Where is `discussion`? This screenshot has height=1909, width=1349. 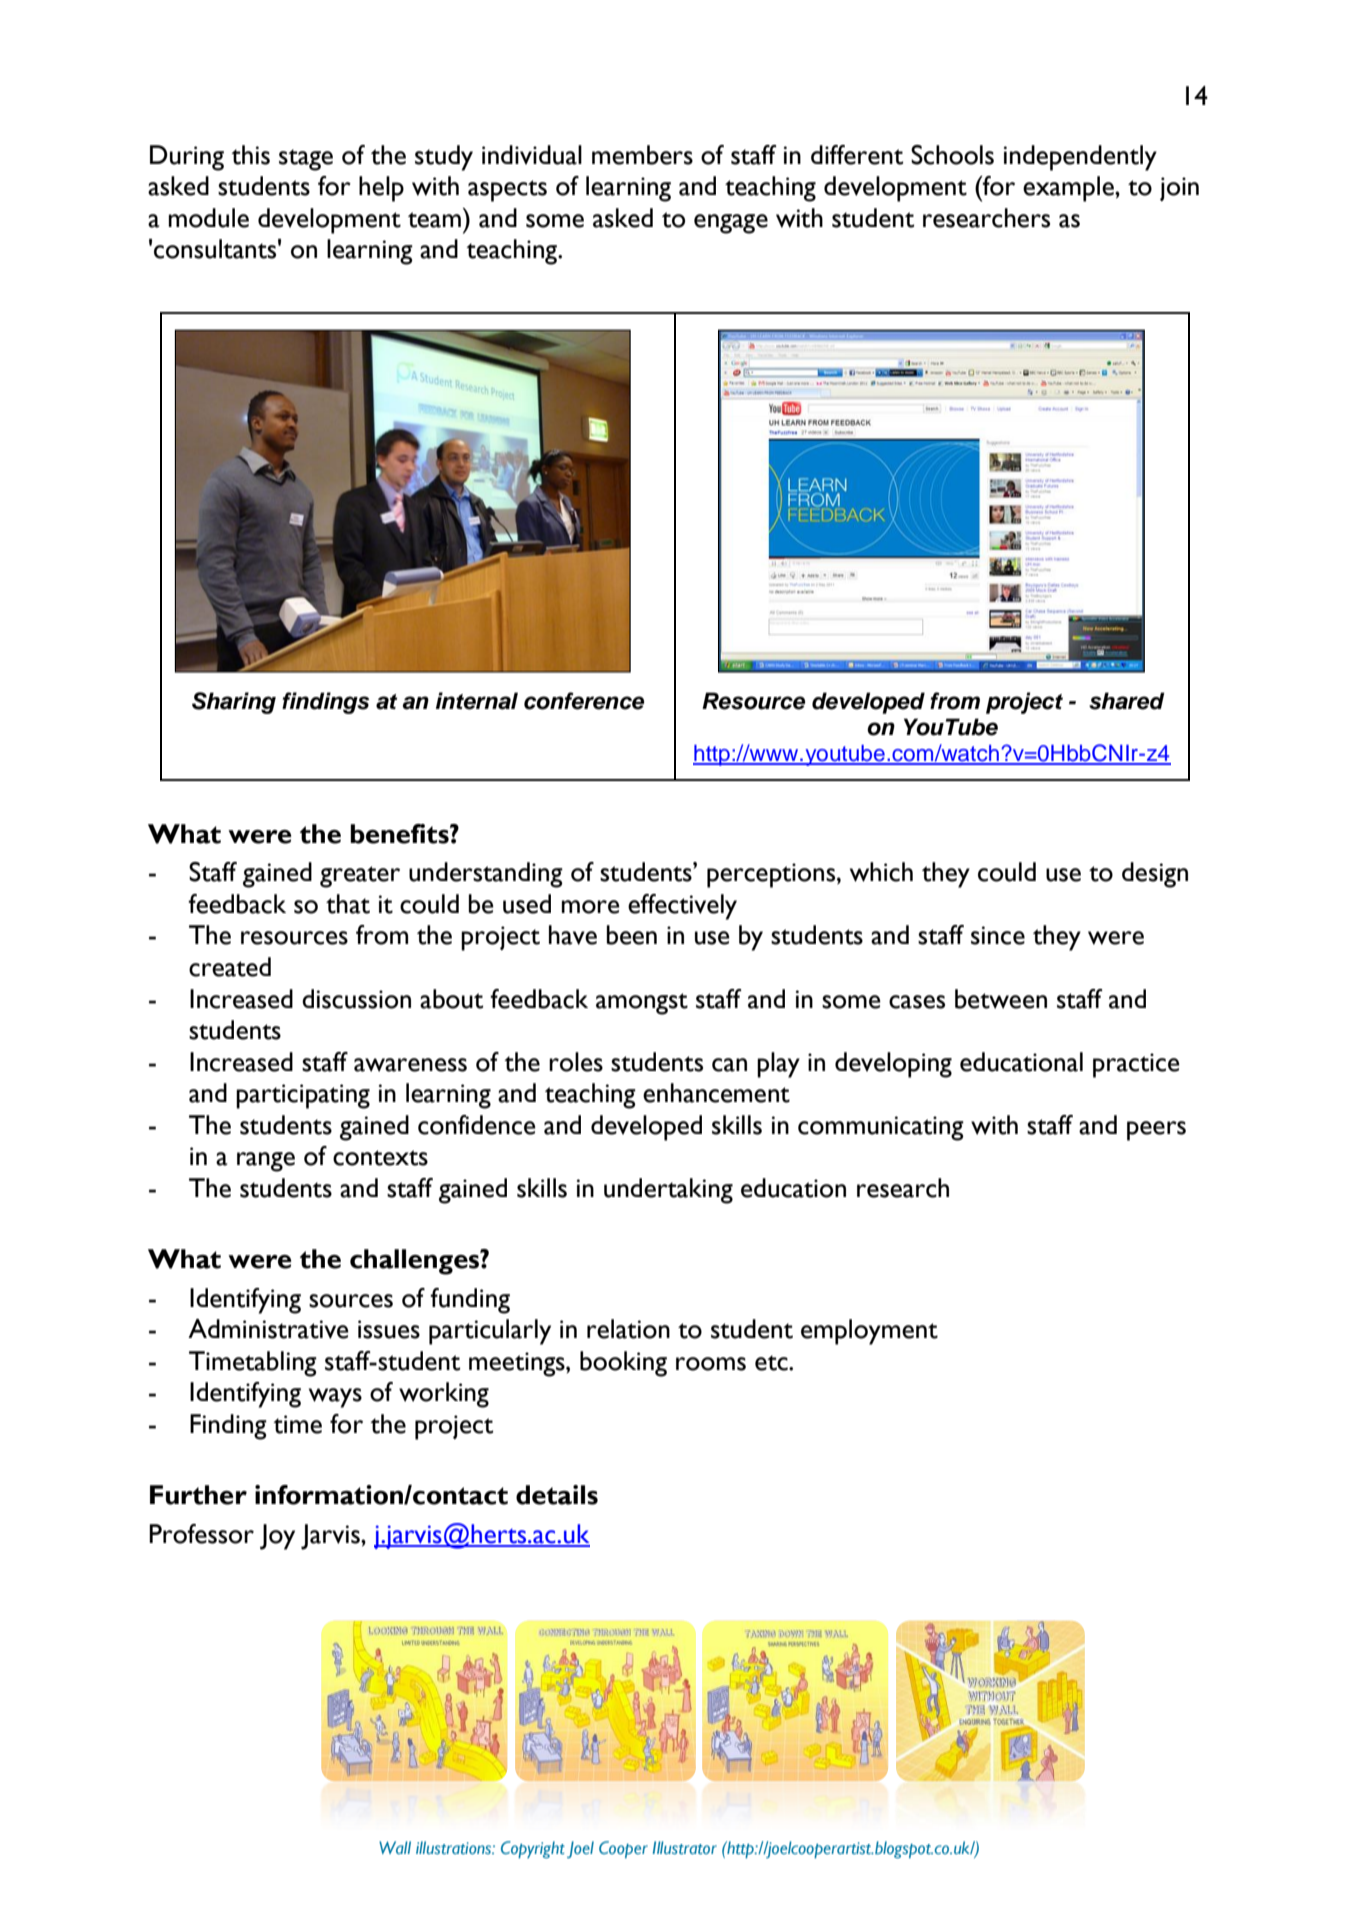
discussion is located at coordinates (356, 999).
